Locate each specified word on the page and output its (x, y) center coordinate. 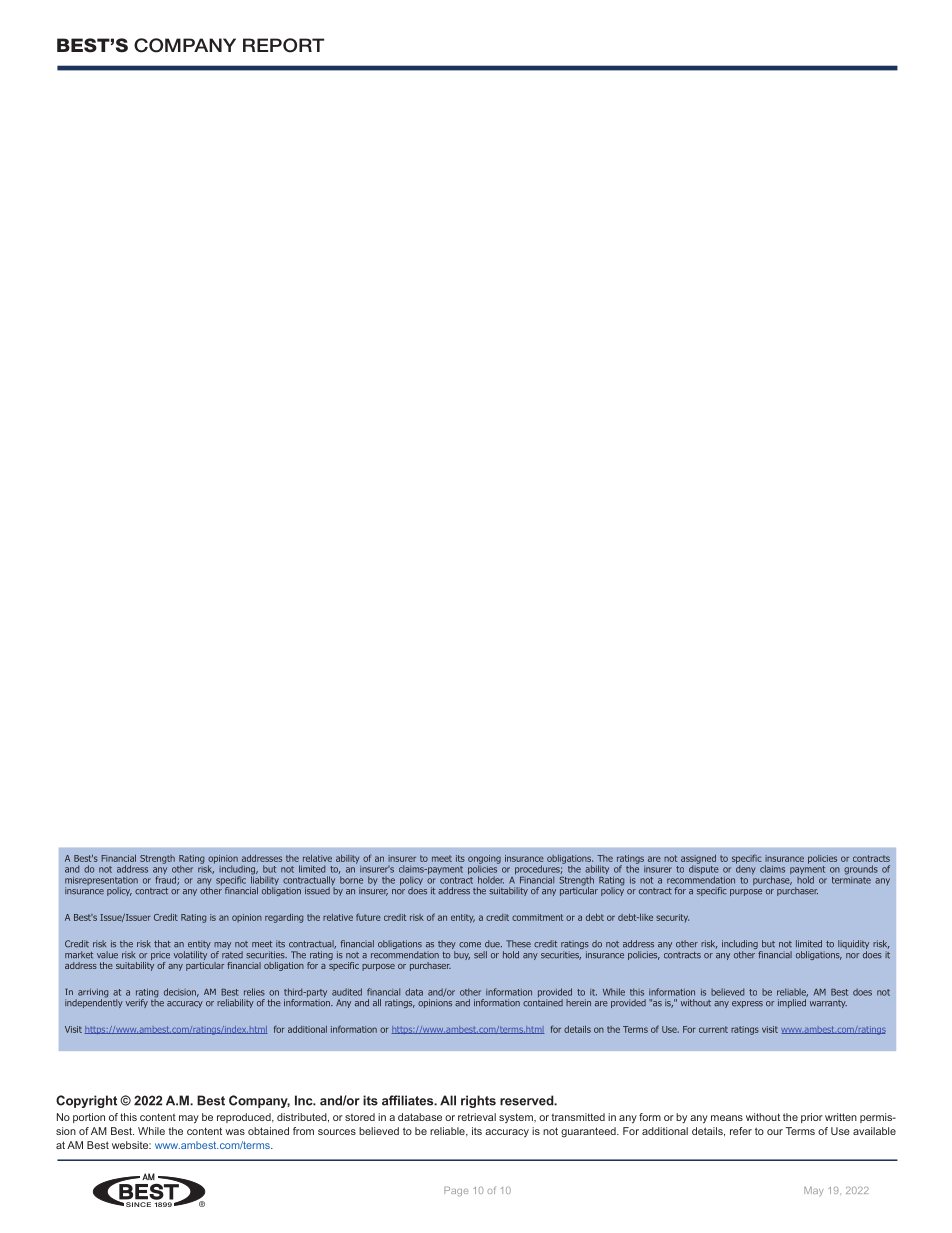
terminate (851, 879)
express (747, 1004)
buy (462, 955)
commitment (537, 917)
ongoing (484, 860)
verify (137, 1003)
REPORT (283, 45)
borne (351, 880)
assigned (698, 860)
